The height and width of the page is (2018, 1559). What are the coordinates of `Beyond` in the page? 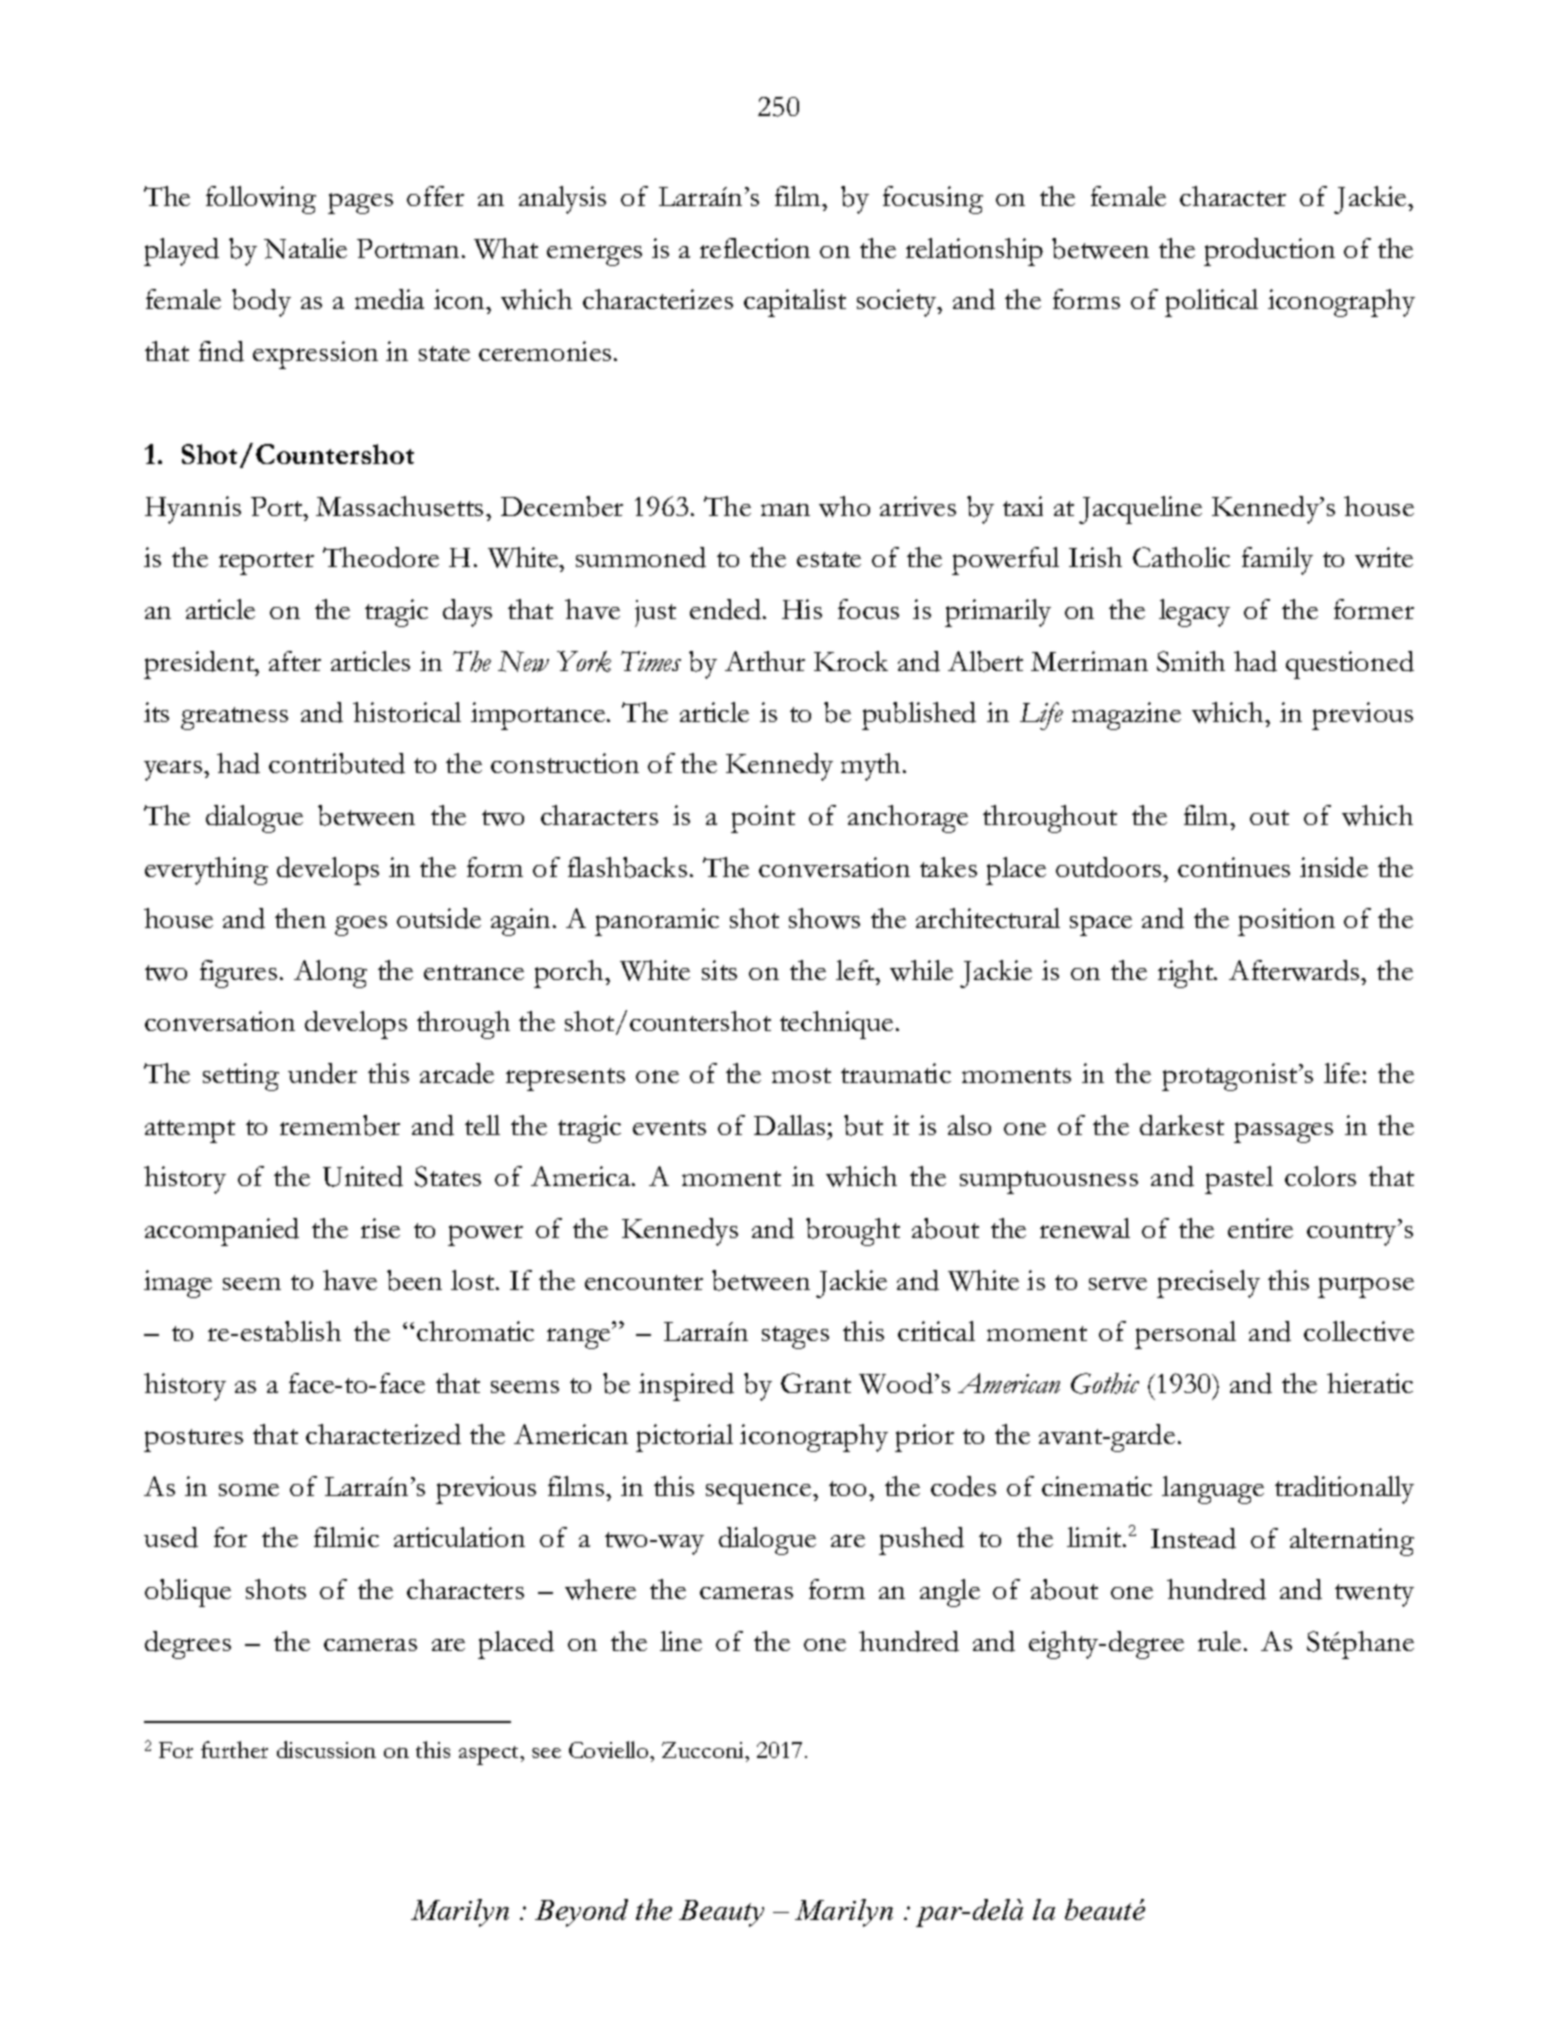 It's located at (581, 1913).
